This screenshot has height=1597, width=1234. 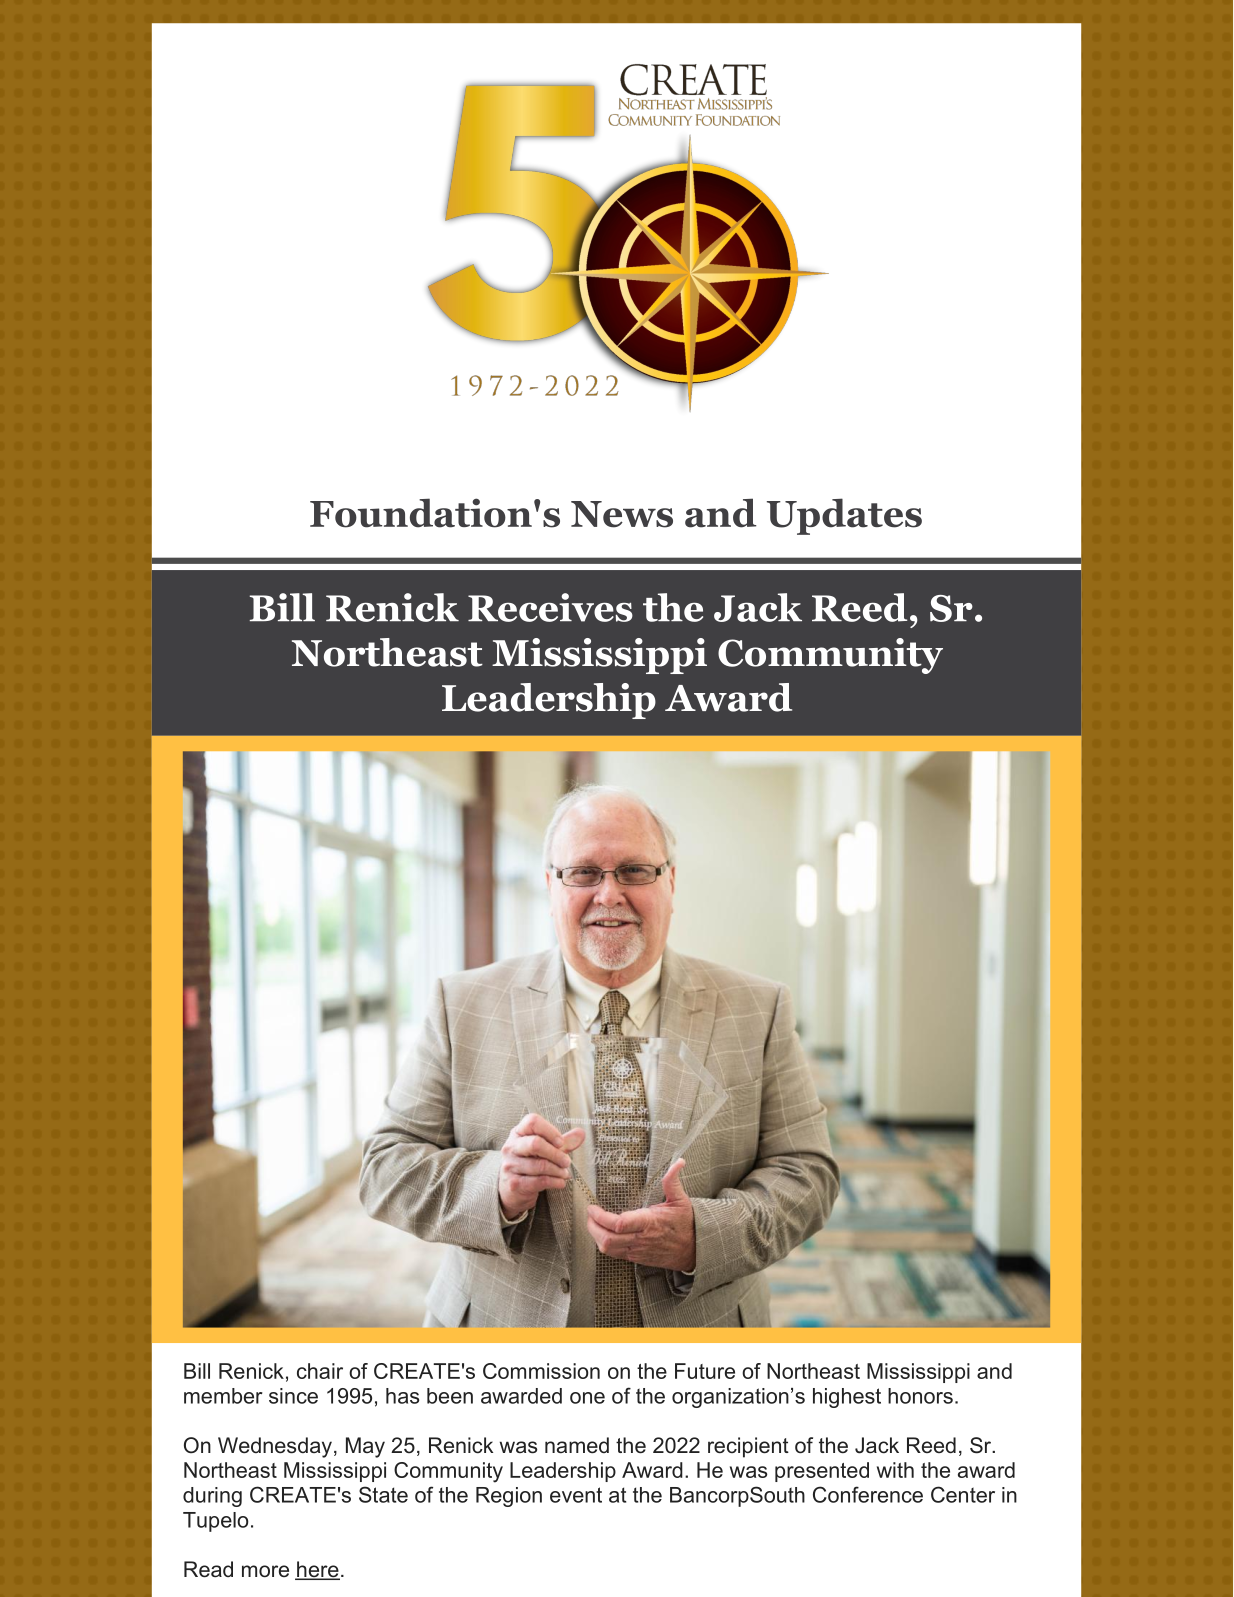 I want to click on one, so click(x=587, y=1398).
